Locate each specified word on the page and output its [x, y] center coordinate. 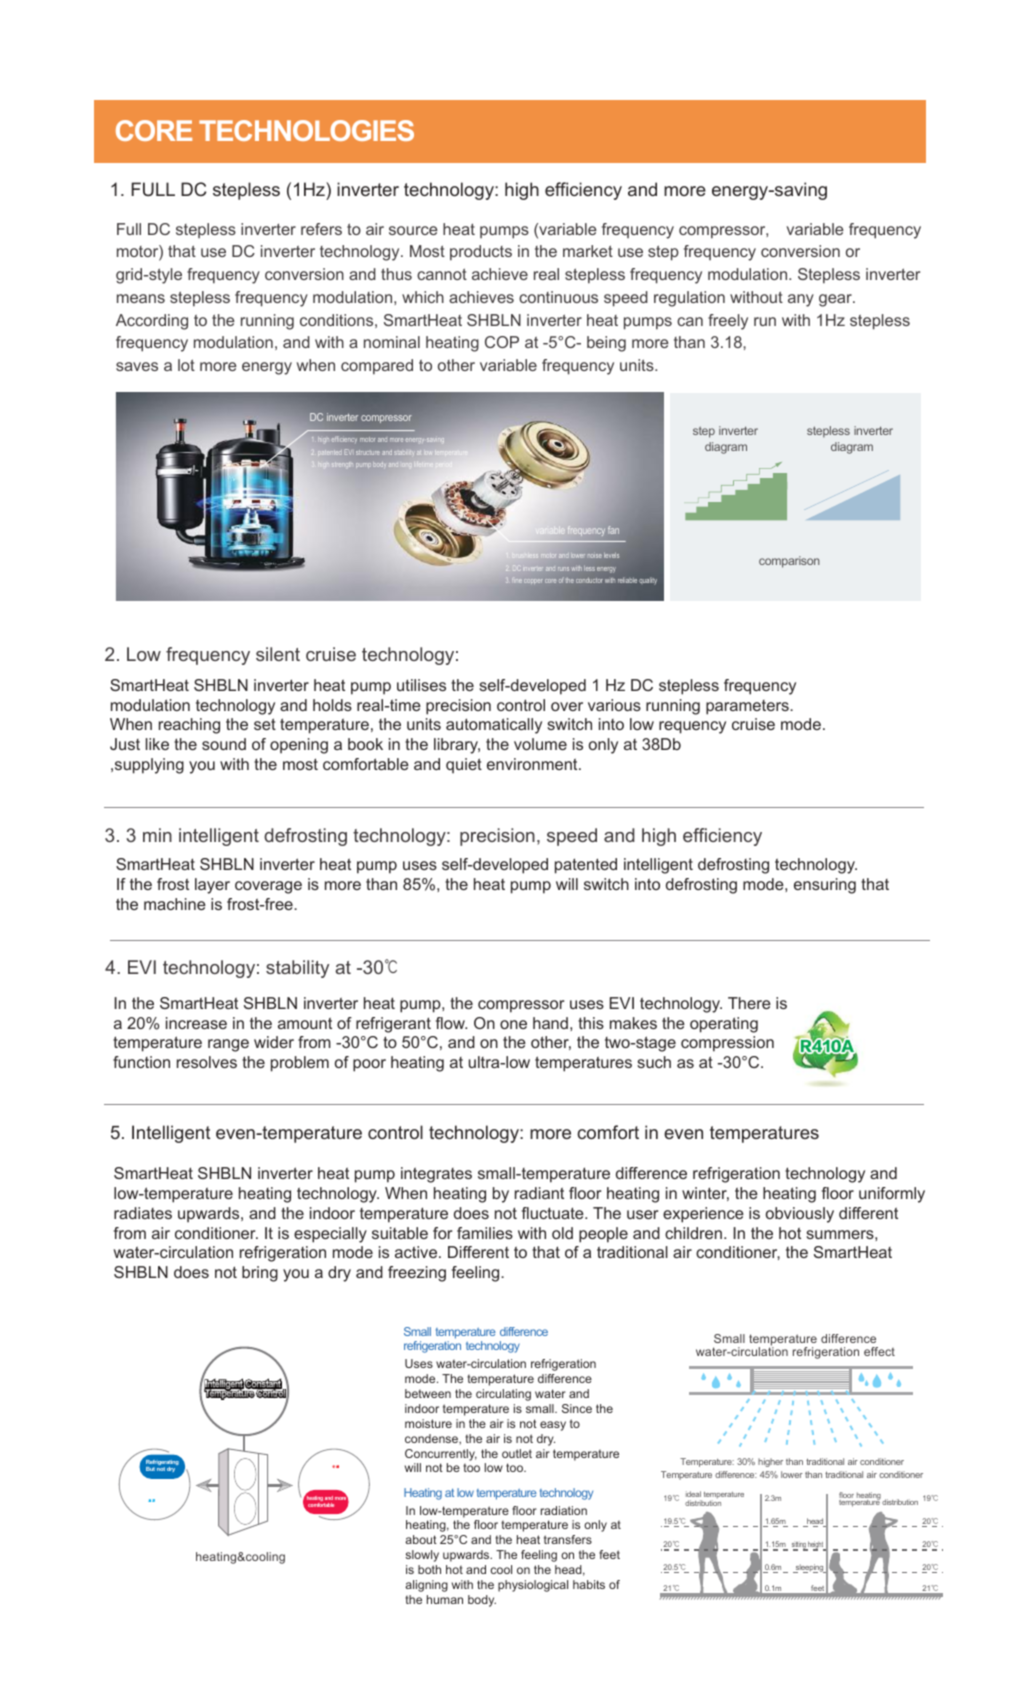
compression [727, 1044]
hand [550, 1023]
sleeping [809, 1568]
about [421, 1539]
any [801, 300]
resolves [207, 1062]
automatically [494, 726]
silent [278, 654]
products [481, 253]
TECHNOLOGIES [306, 130]
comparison [789, 562]
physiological [533, 1586]
